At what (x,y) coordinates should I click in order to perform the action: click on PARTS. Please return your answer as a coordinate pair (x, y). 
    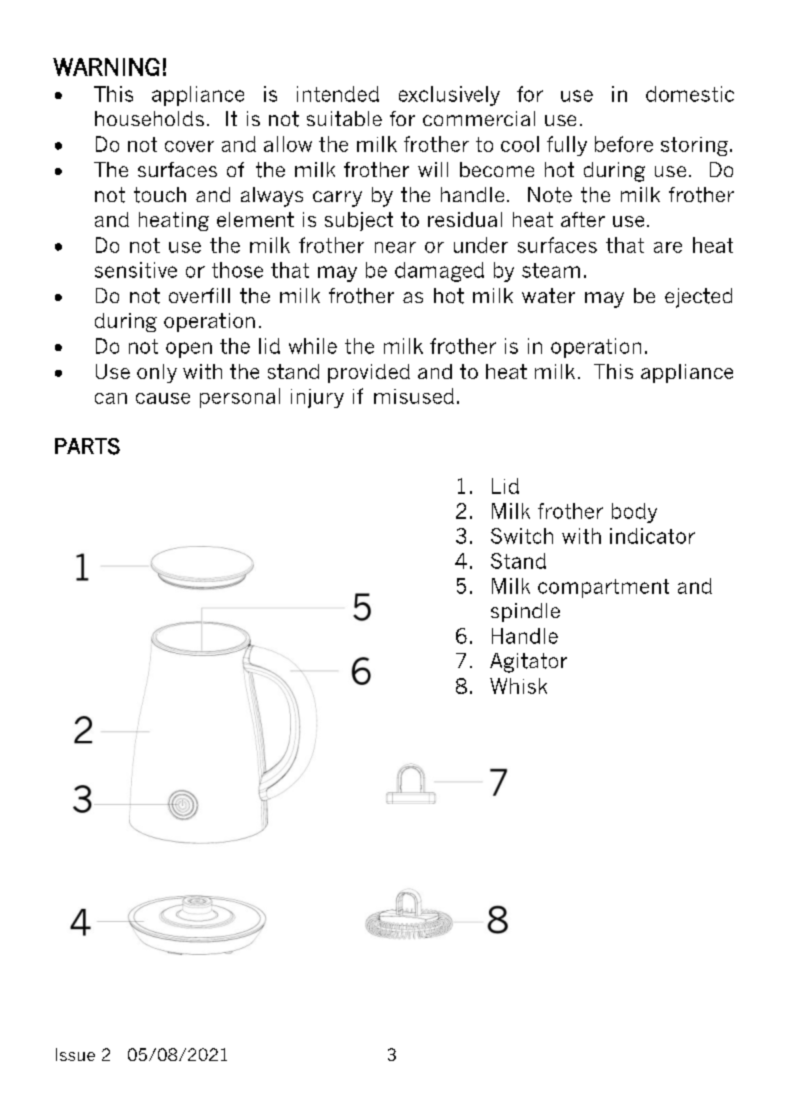
    Looking at the image, I should click on (87, 446).
